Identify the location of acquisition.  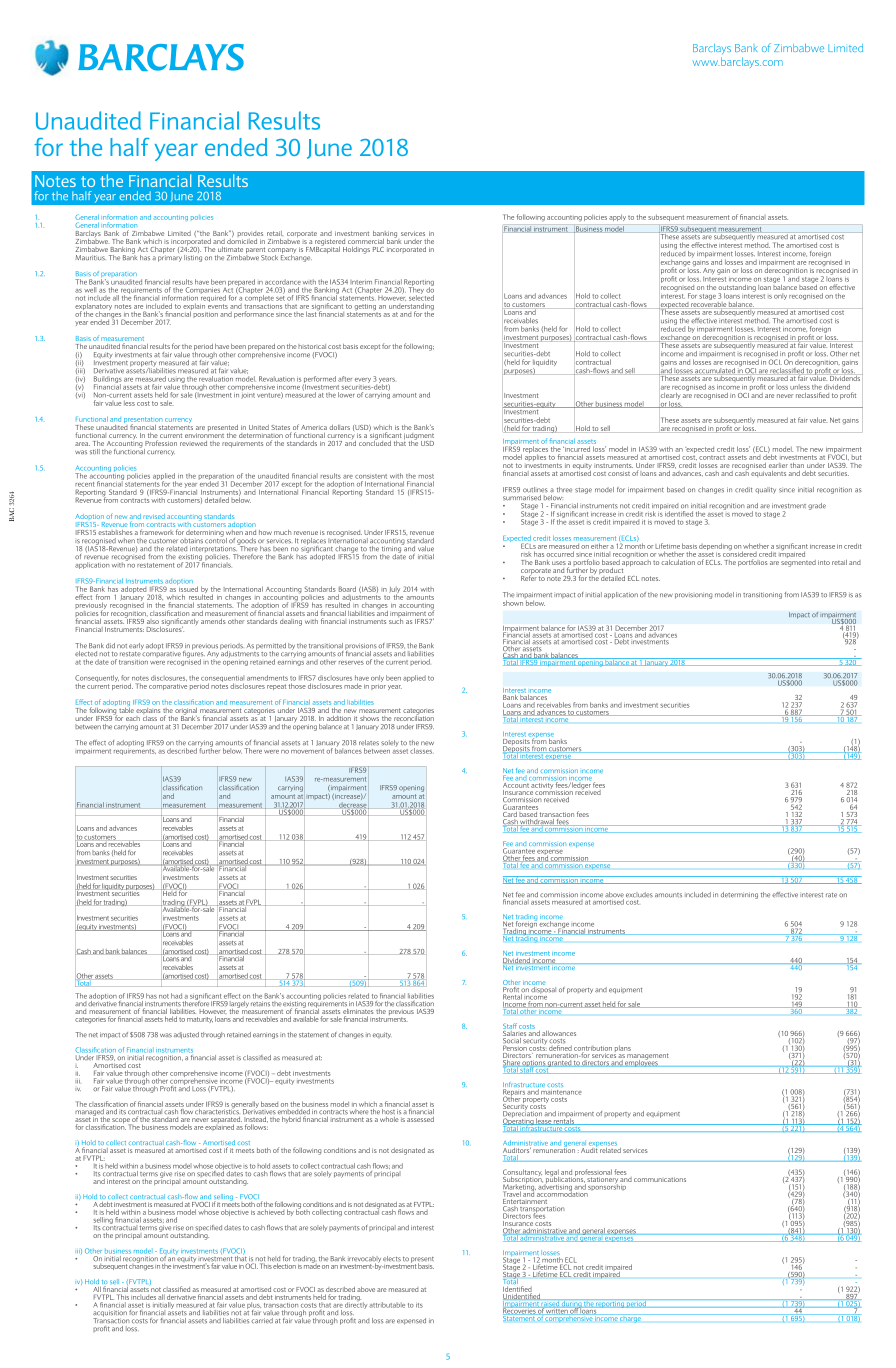
(110, 1315).
